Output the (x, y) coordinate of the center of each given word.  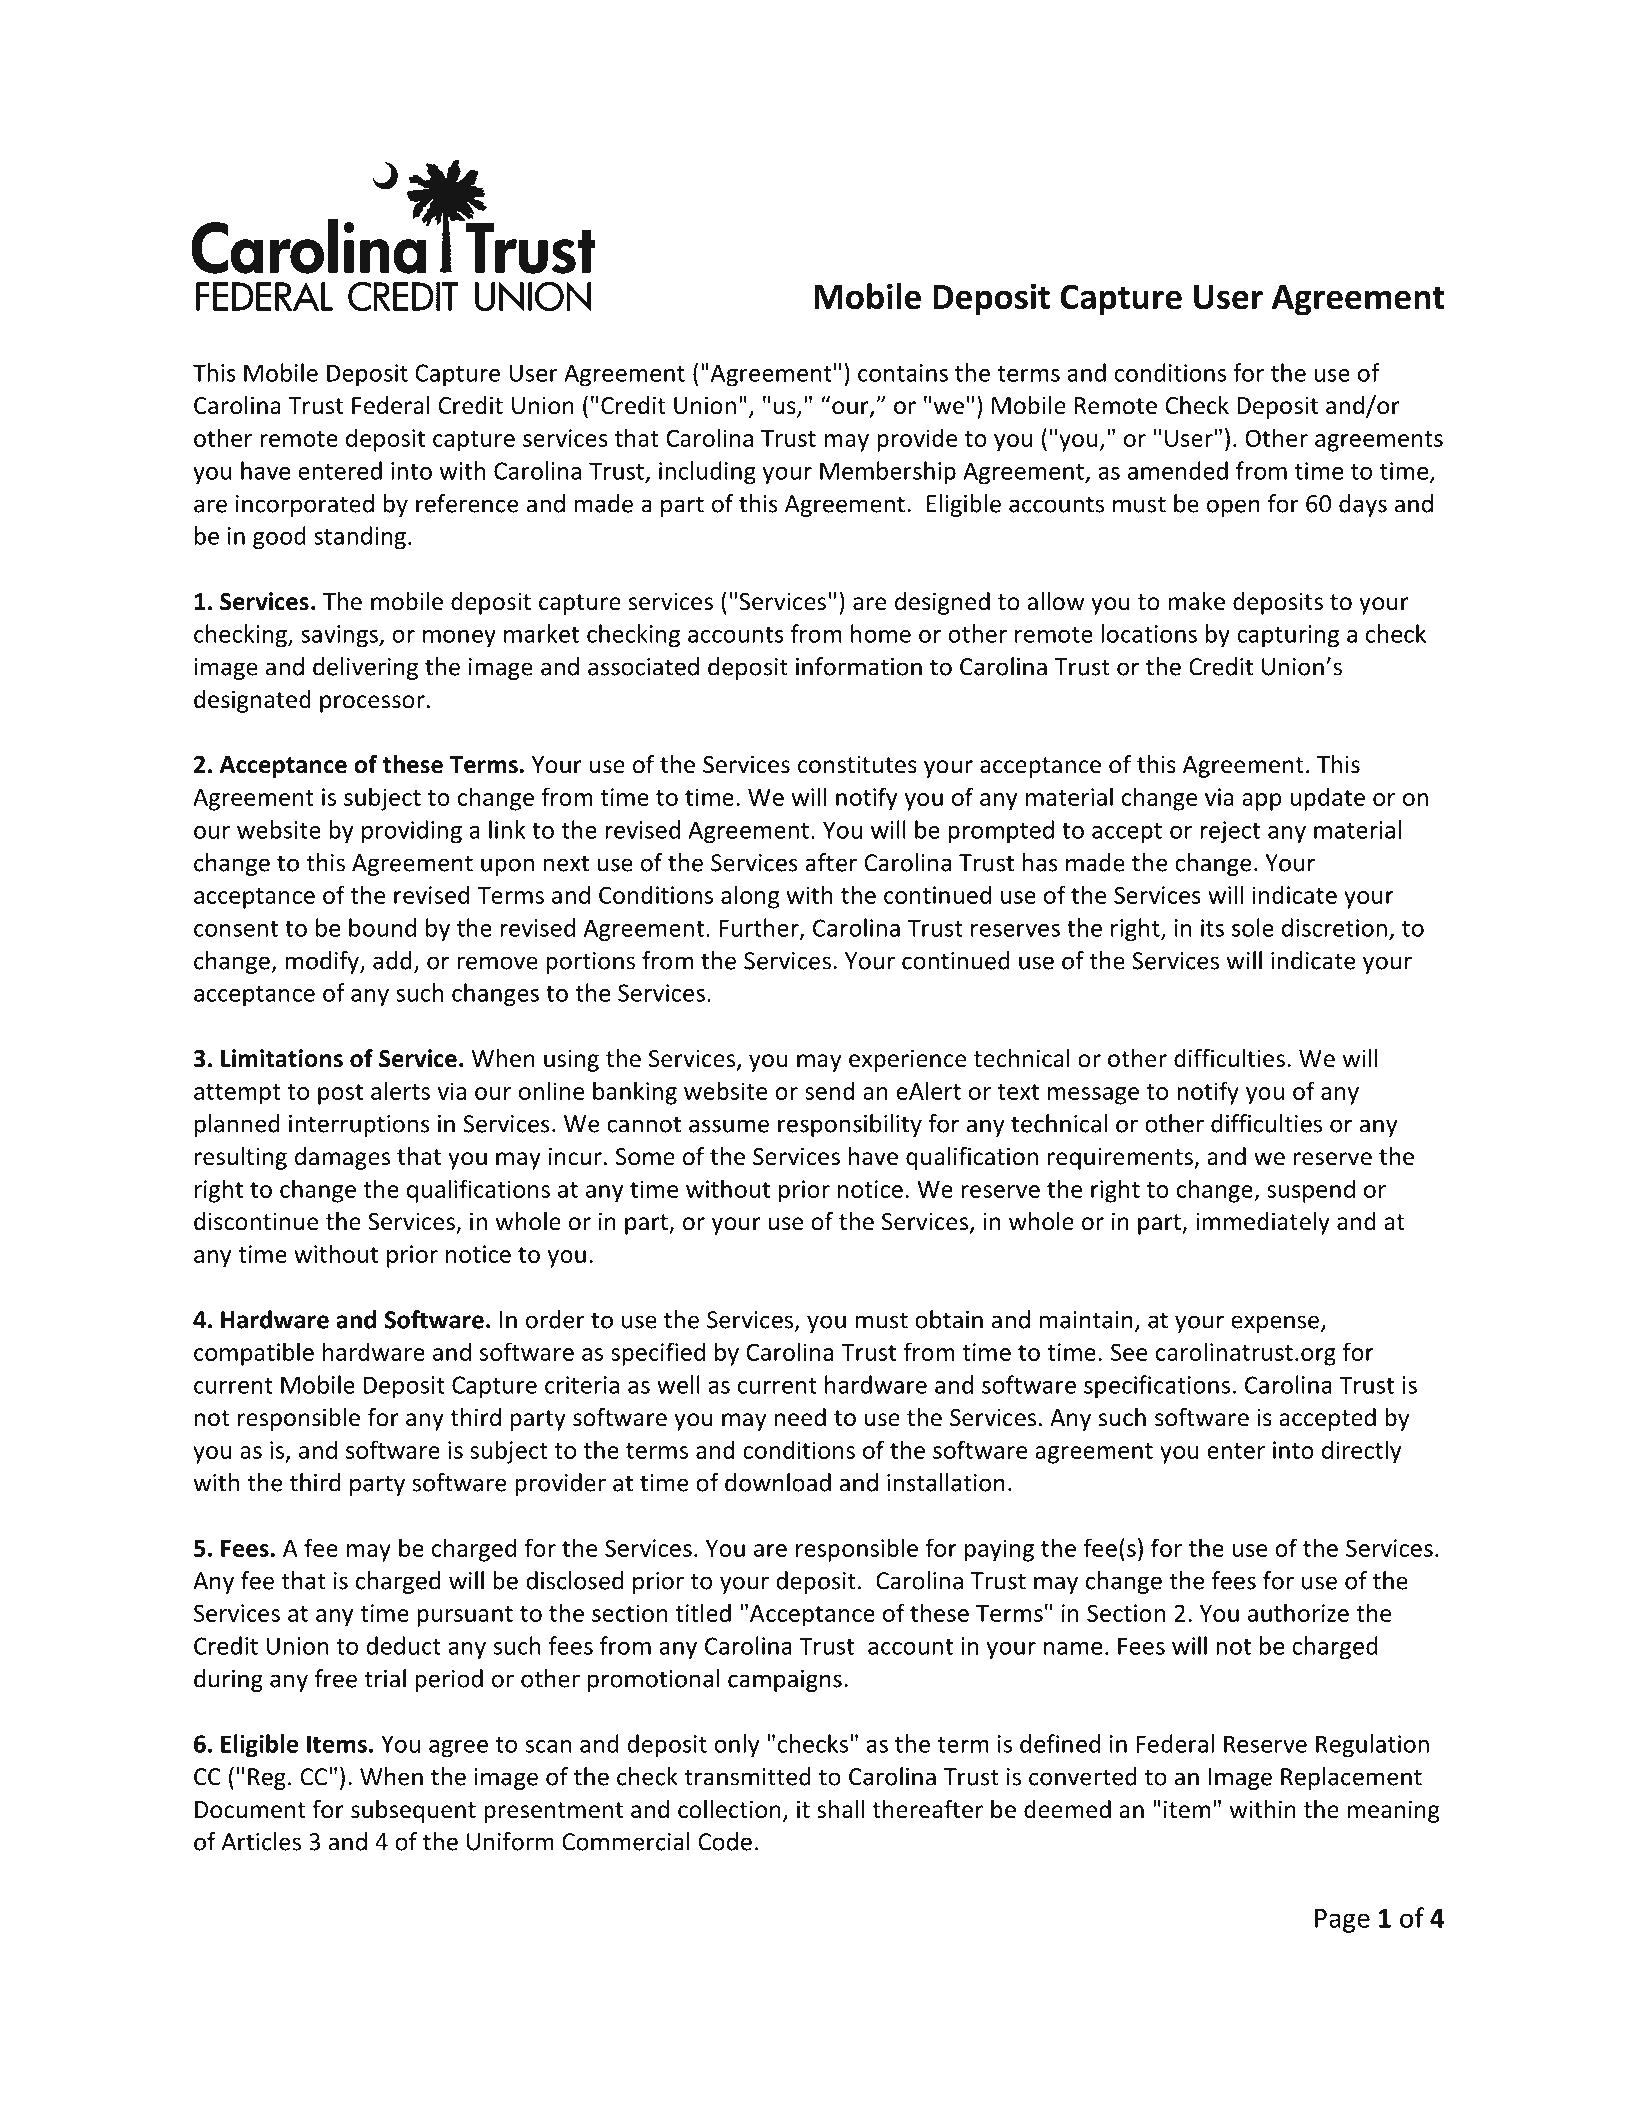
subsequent (413, 1811)
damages (342, 1158)
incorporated (305, 505)
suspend (1311, 1191)
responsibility (850, 1125)
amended (1178, 470)
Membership (888, 473)
